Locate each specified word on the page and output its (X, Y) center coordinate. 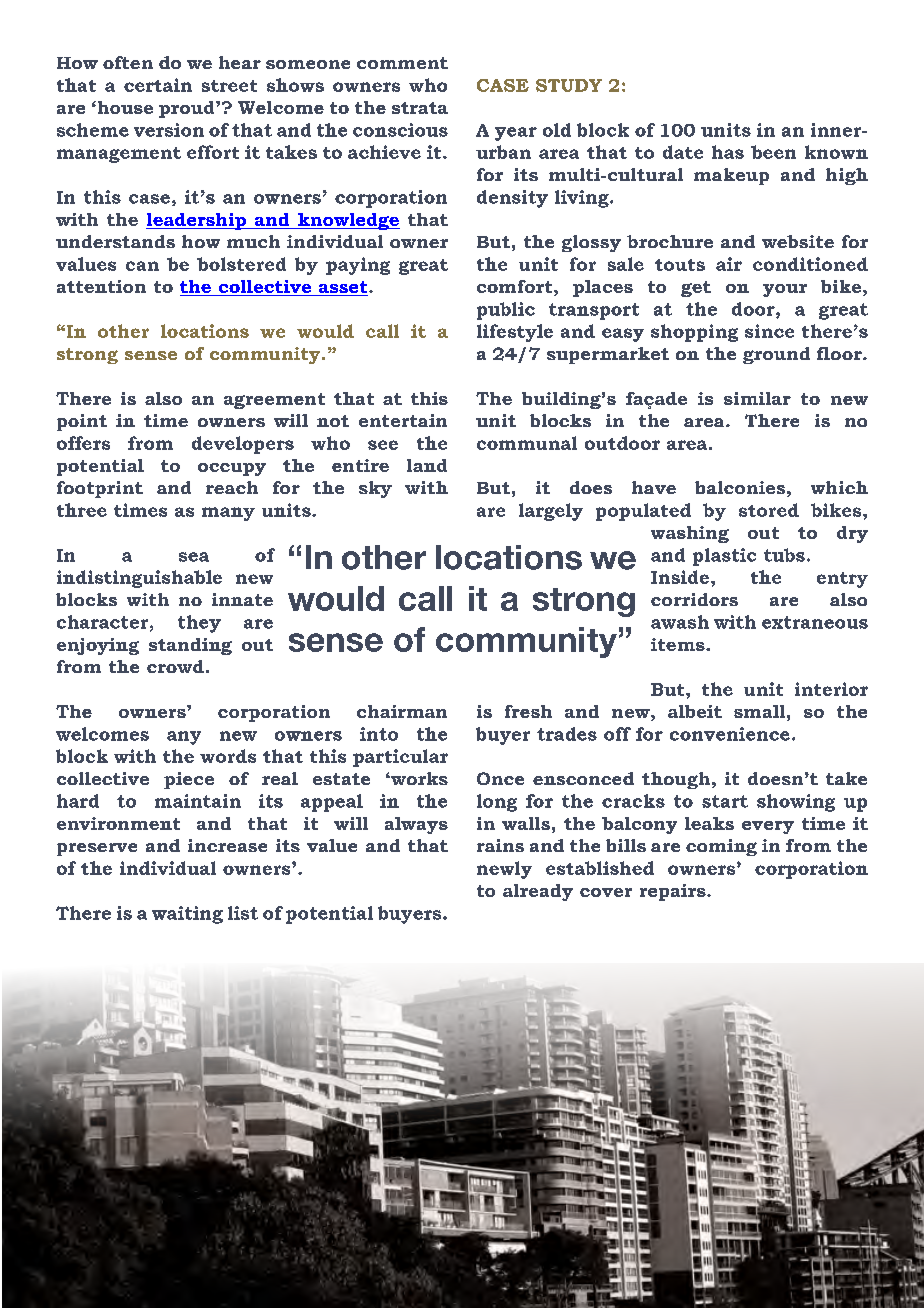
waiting (187, 915)
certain (158, 85)
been (773, 152)
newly (504, 870)
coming (721, 847)
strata (420, 108)
